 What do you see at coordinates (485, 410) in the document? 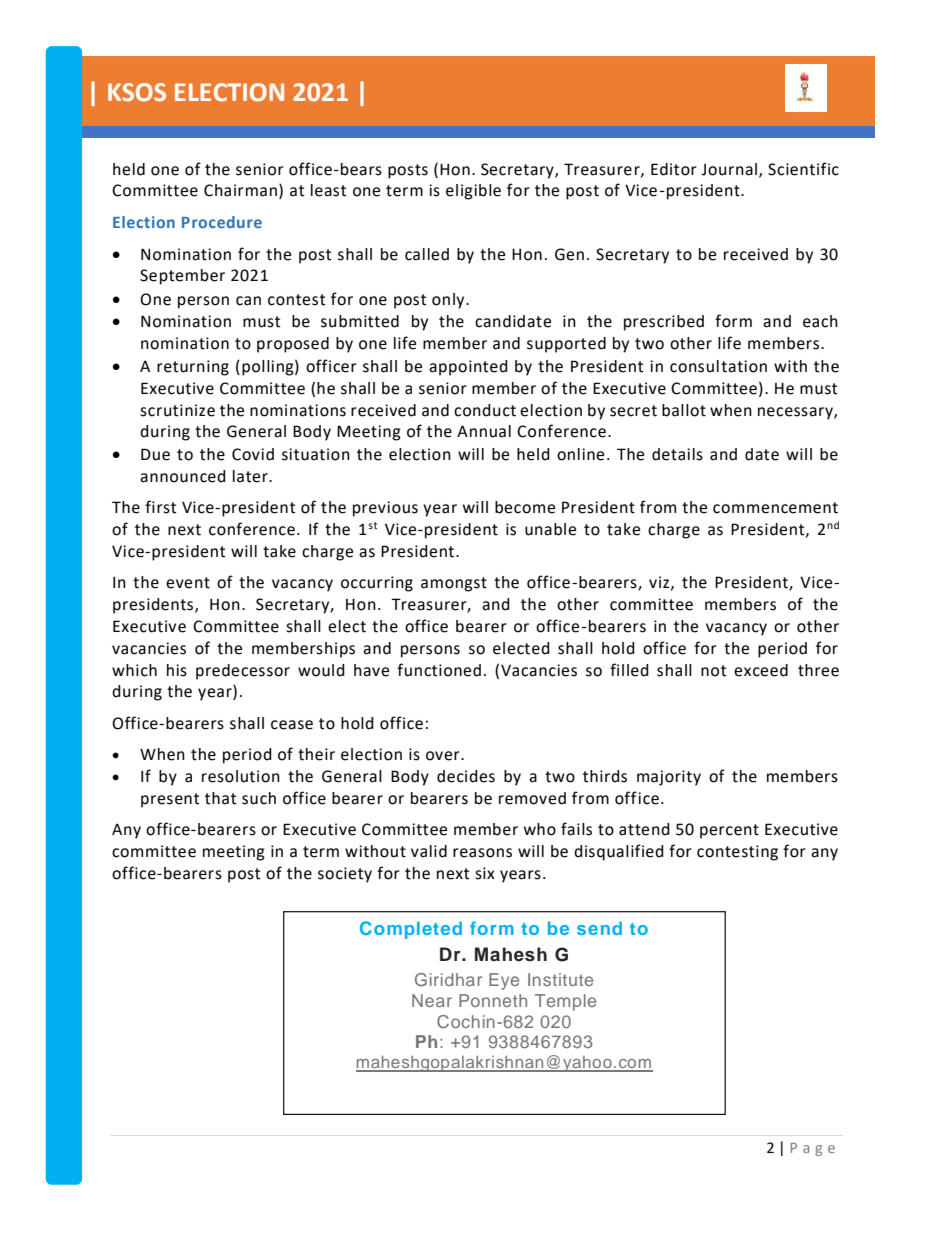
I see `conduct` at bounding box center [485, 410].
